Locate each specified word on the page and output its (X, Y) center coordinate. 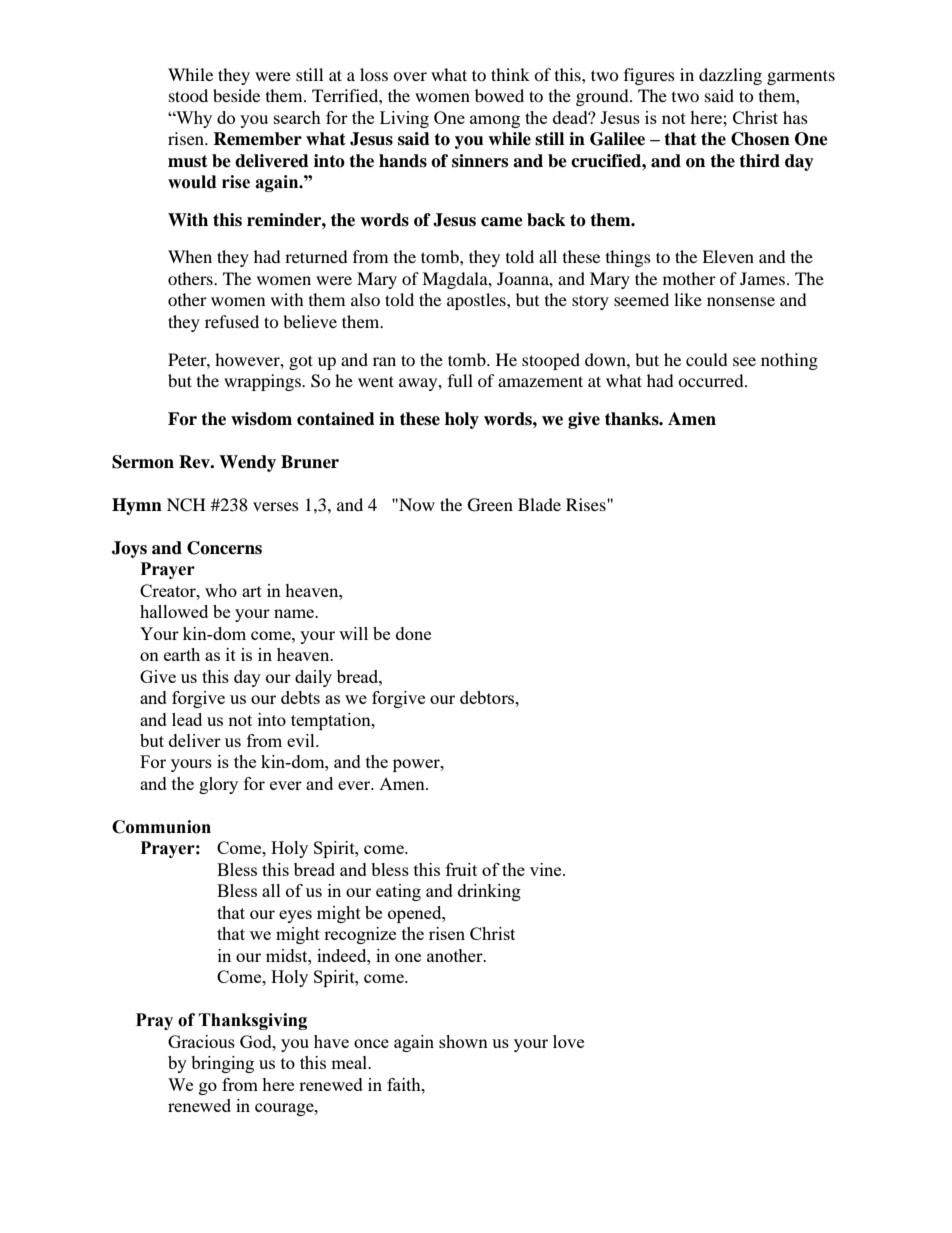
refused (232, 321)
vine (547, 869)
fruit (461, 869)
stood (188, 95)
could (707, 359)
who (221, 590)
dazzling (730, 76)
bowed (499, 95)
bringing (222, 1064)
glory (218, 785)
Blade (539, 504)
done (413, 633)
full (460, 380)
